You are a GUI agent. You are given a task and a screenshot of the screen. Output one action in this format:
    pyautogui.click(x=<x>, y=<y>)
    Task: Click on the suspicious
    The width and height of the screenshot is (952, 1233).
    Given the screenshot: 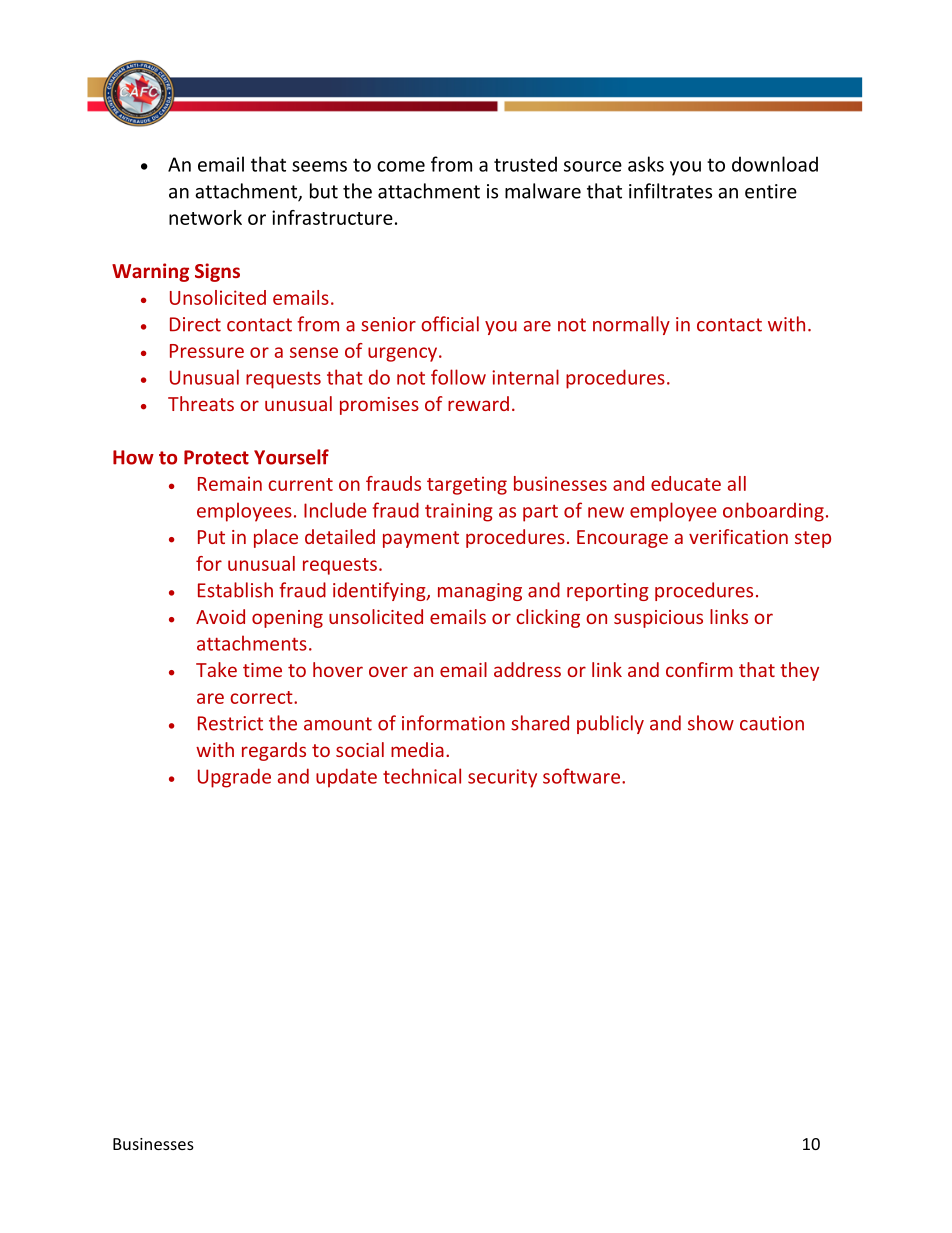 What is the action you would take?
    pyautogui.click(x=658, y=619)
